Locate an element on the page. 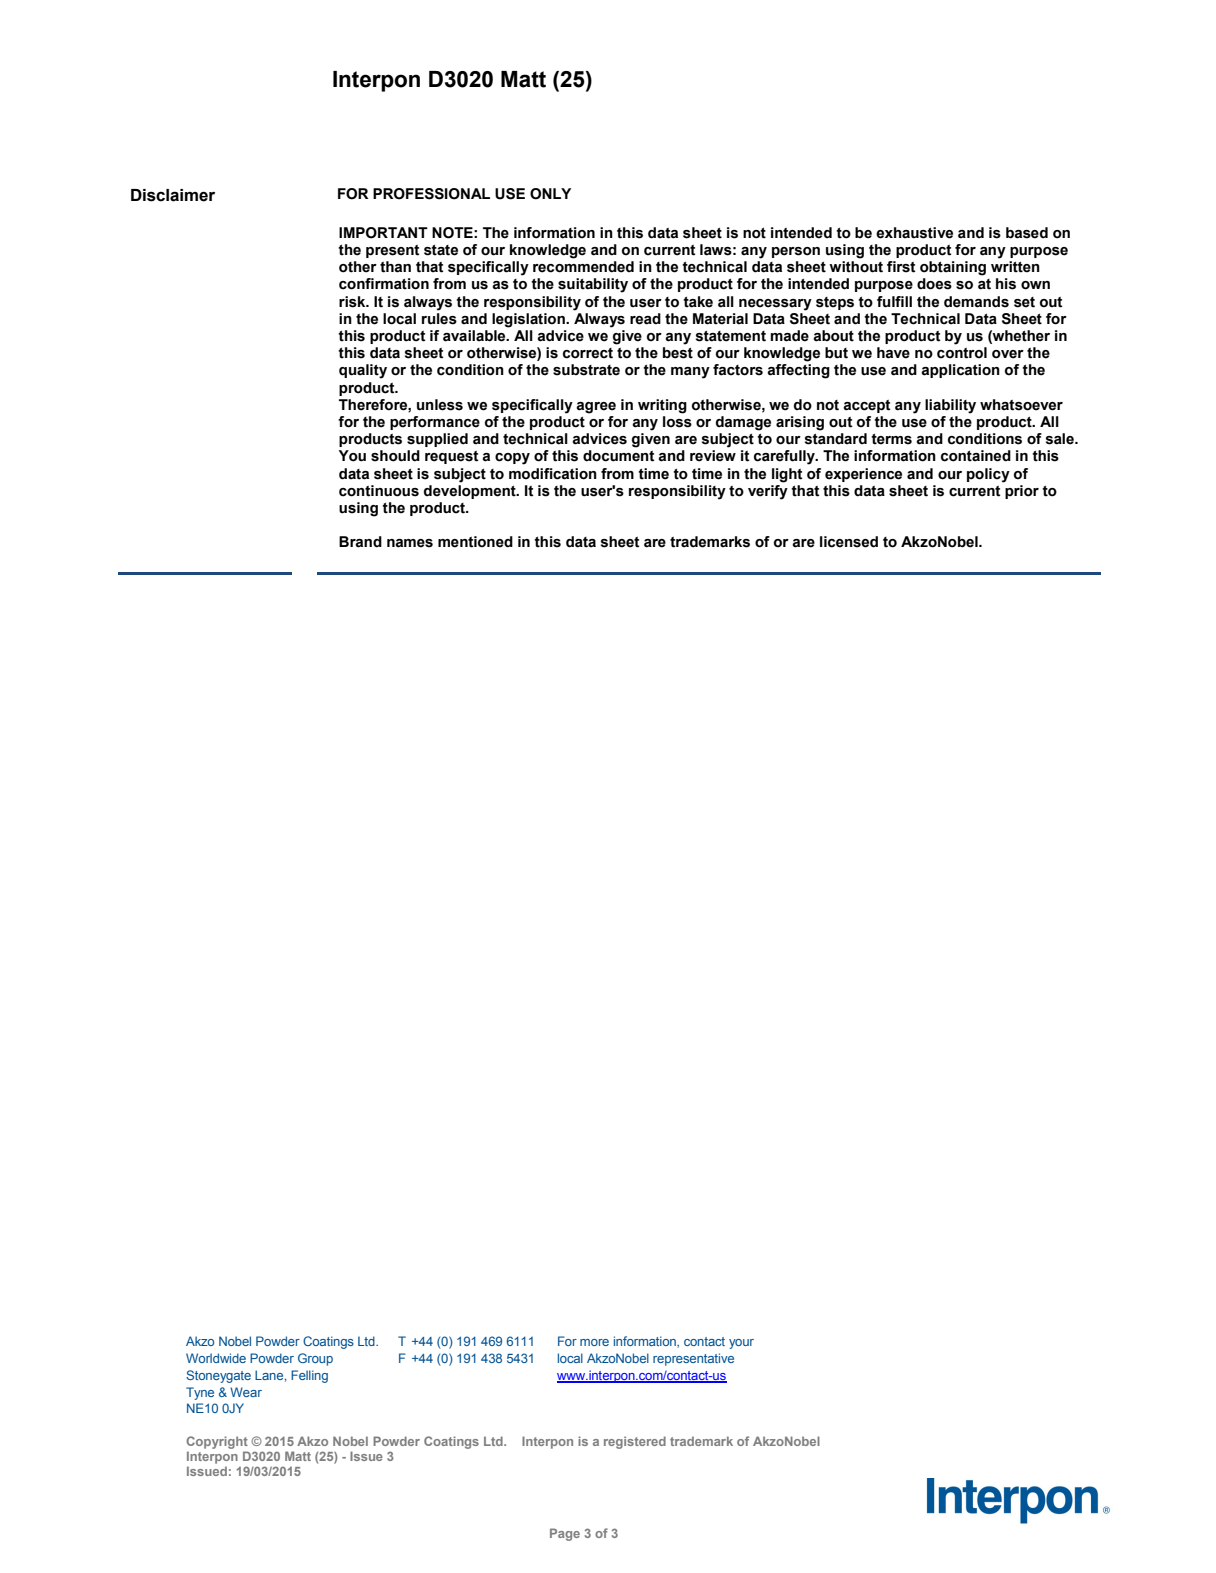  mentioned is located at coordinates (475, 542).
